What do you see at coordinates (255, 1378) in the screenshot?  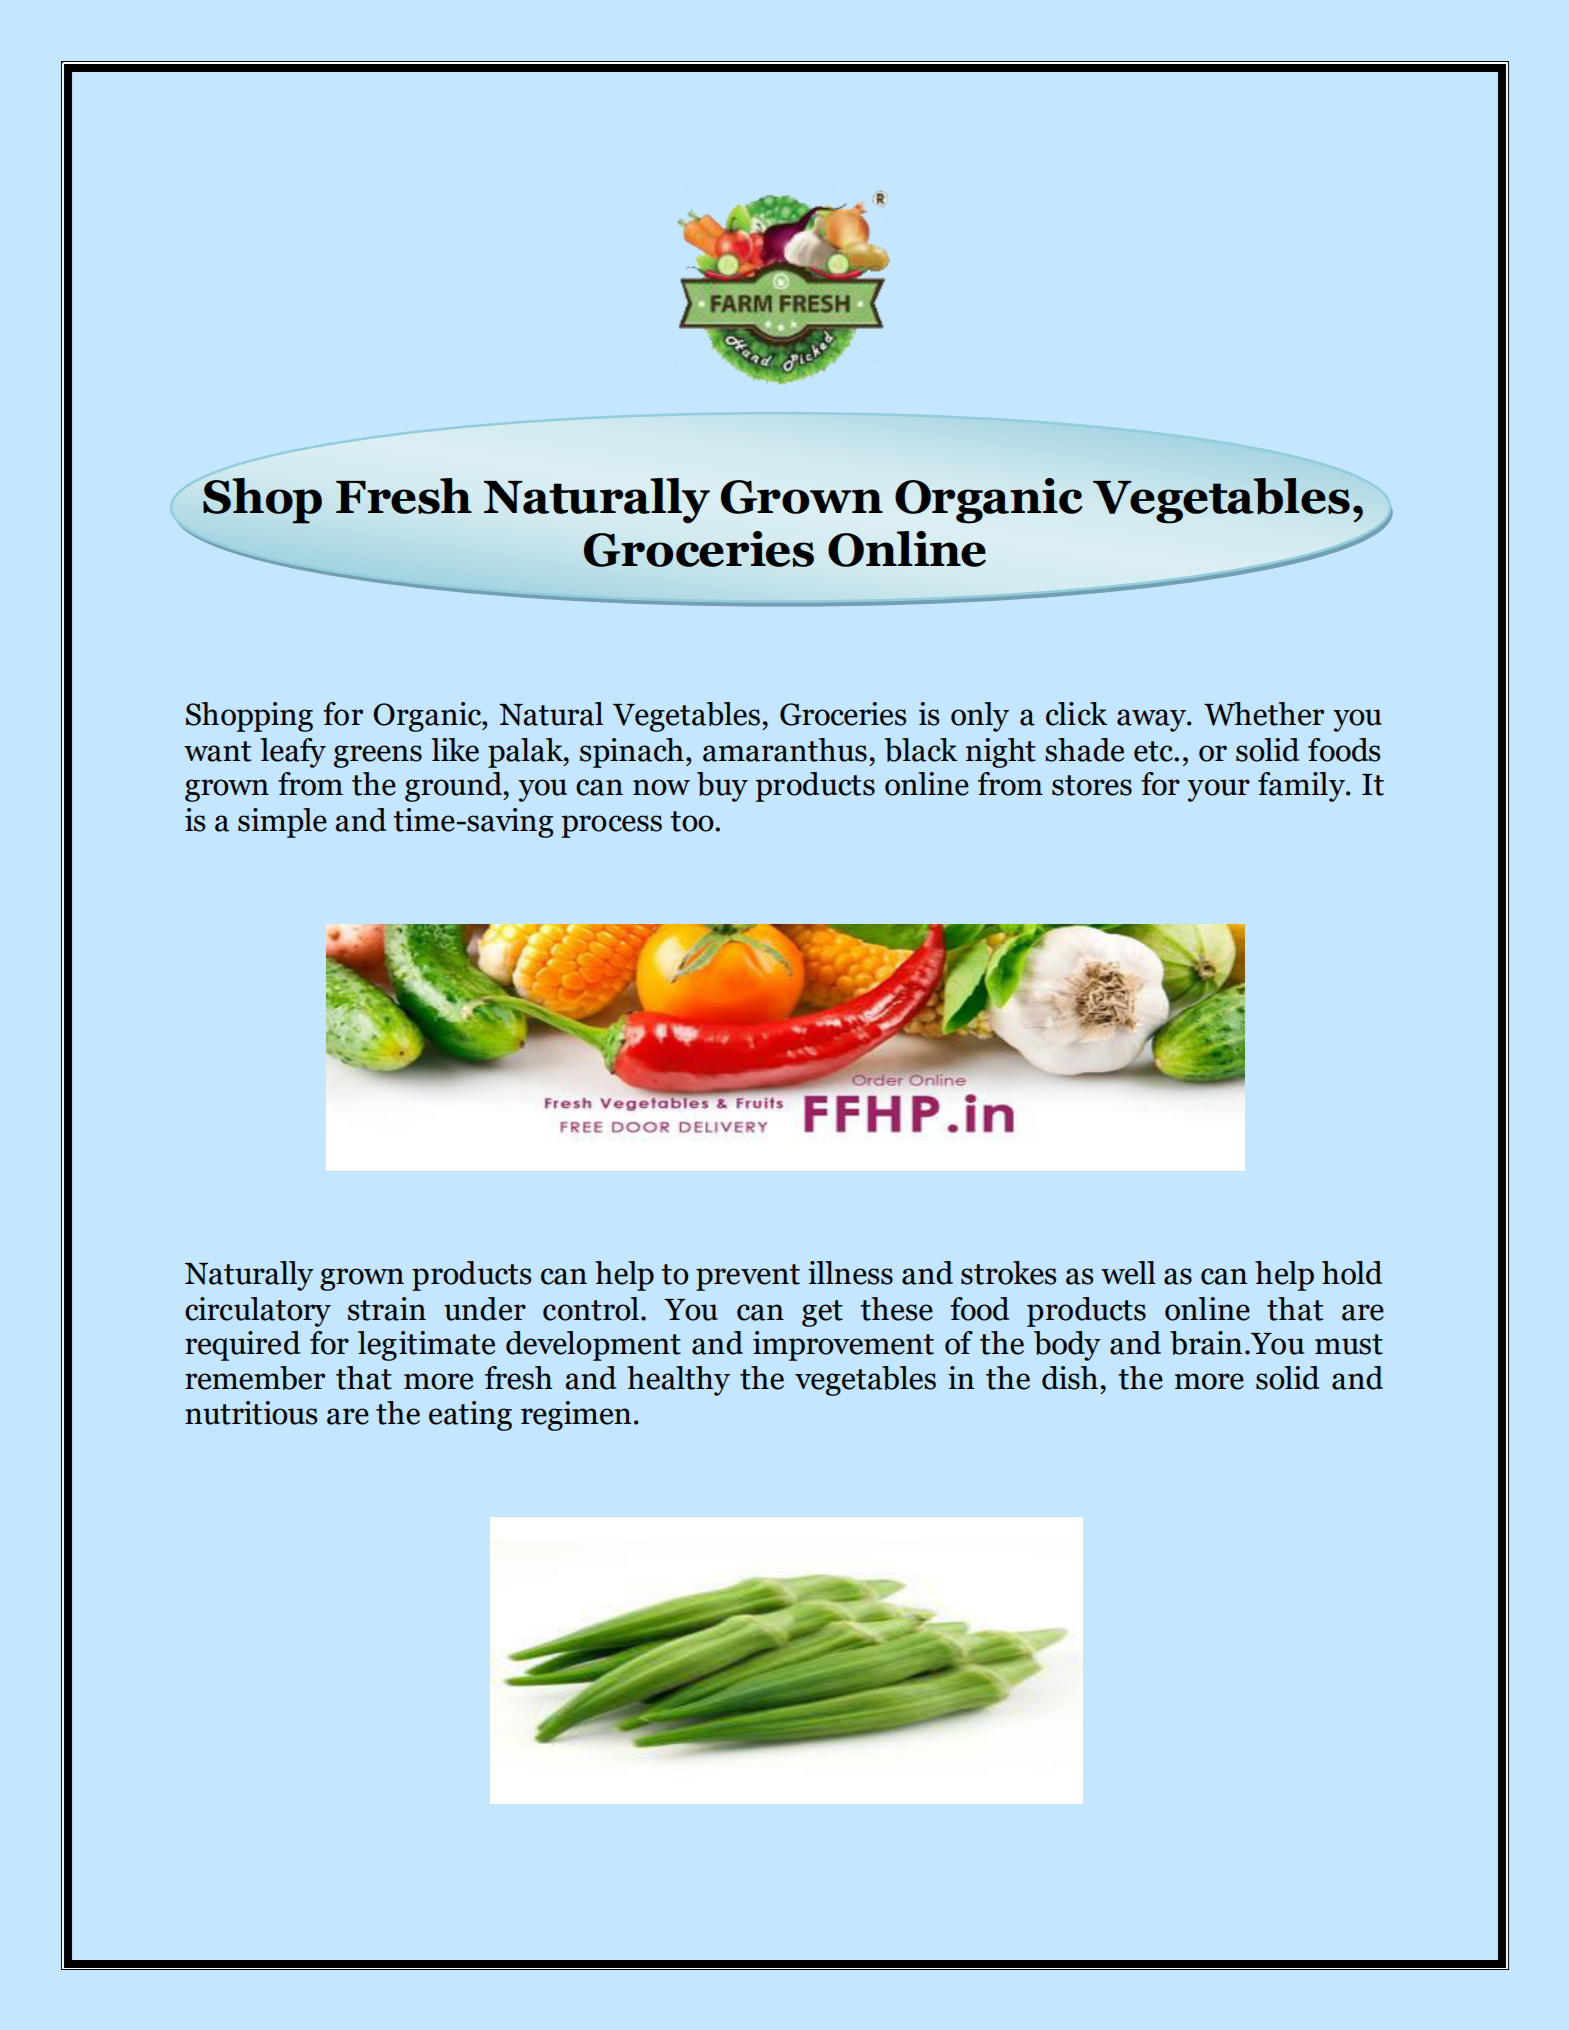 I see `remember` at bounding box center [255, 1378].
